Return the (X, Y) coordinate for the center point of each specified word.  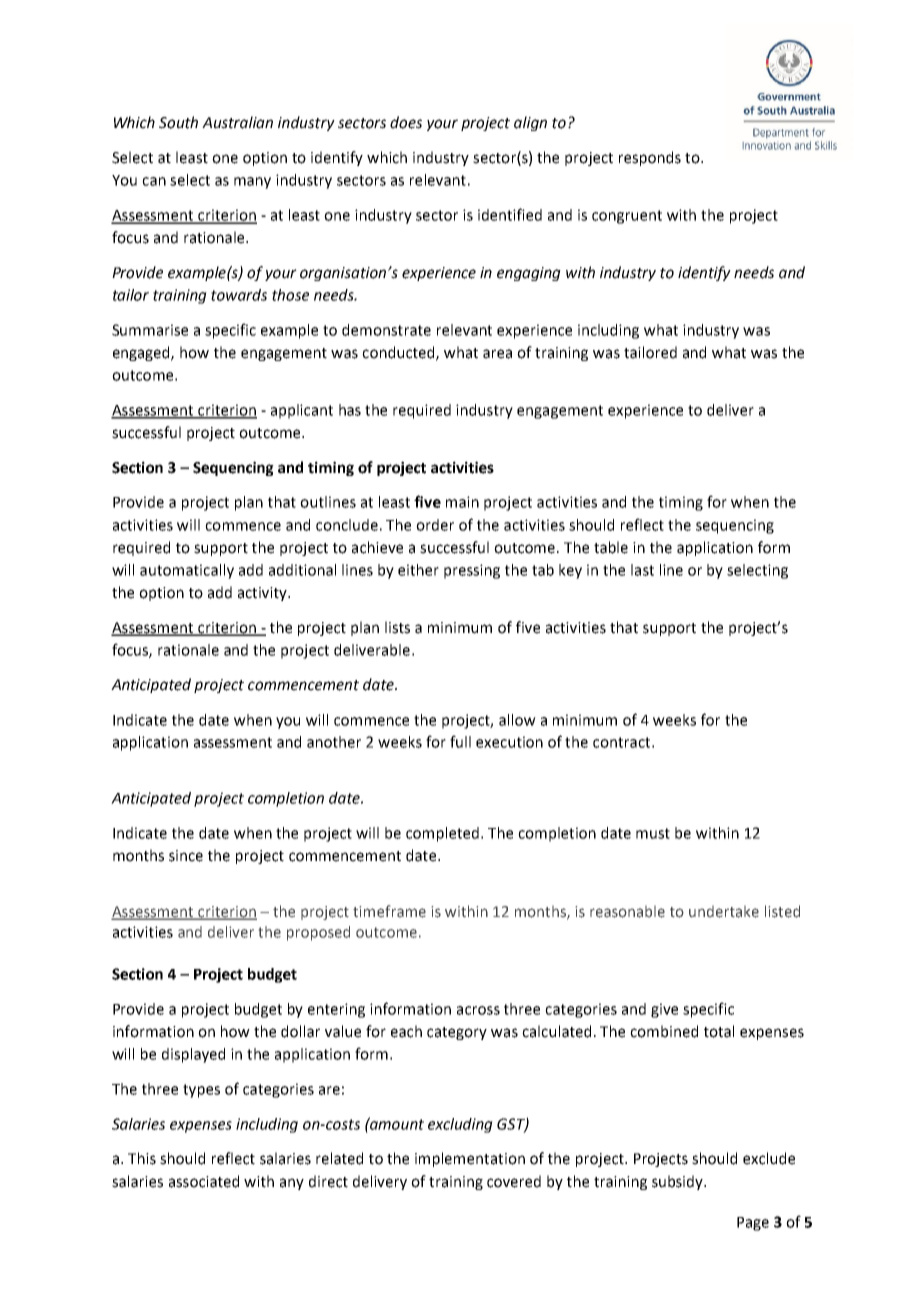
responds (650, 158)
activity (263, 594)
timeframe (389, 911)
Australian (237, 122)
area (497, 354)
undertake (724, 912)
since (186, 856)
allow (517, 720)
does (406, 122)
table (611, 547)
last (642, 570)
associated (204, 1181)
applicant (302, 411)
